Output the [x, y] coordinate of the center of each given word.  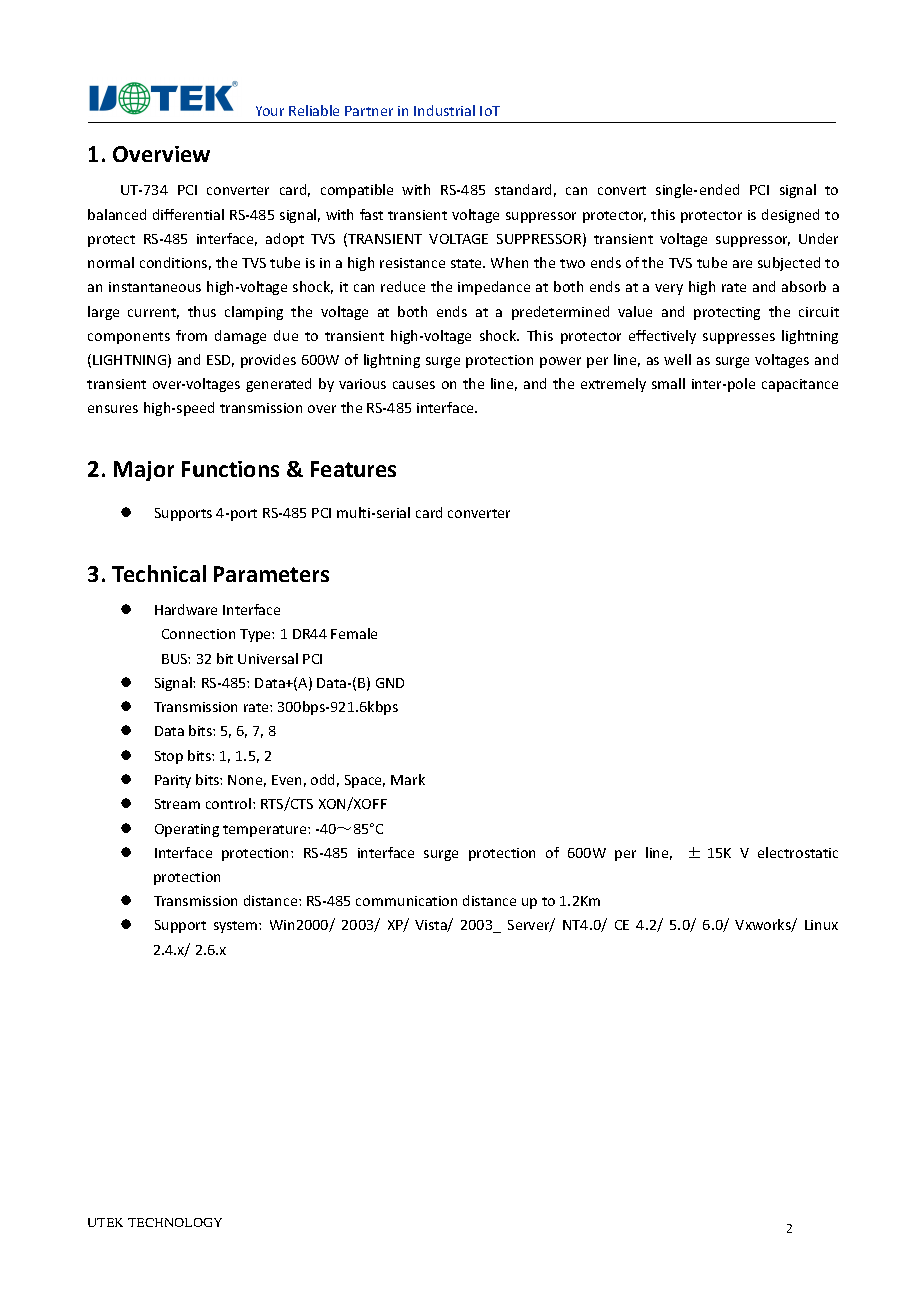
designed [790, 216]
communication [406, 901]
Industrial [444, 110]
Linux [821, 925]
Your [270, 111]
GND [390, 683]
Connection [198, 634]
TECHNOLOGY [175, 1222]
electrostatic [798, 852]
